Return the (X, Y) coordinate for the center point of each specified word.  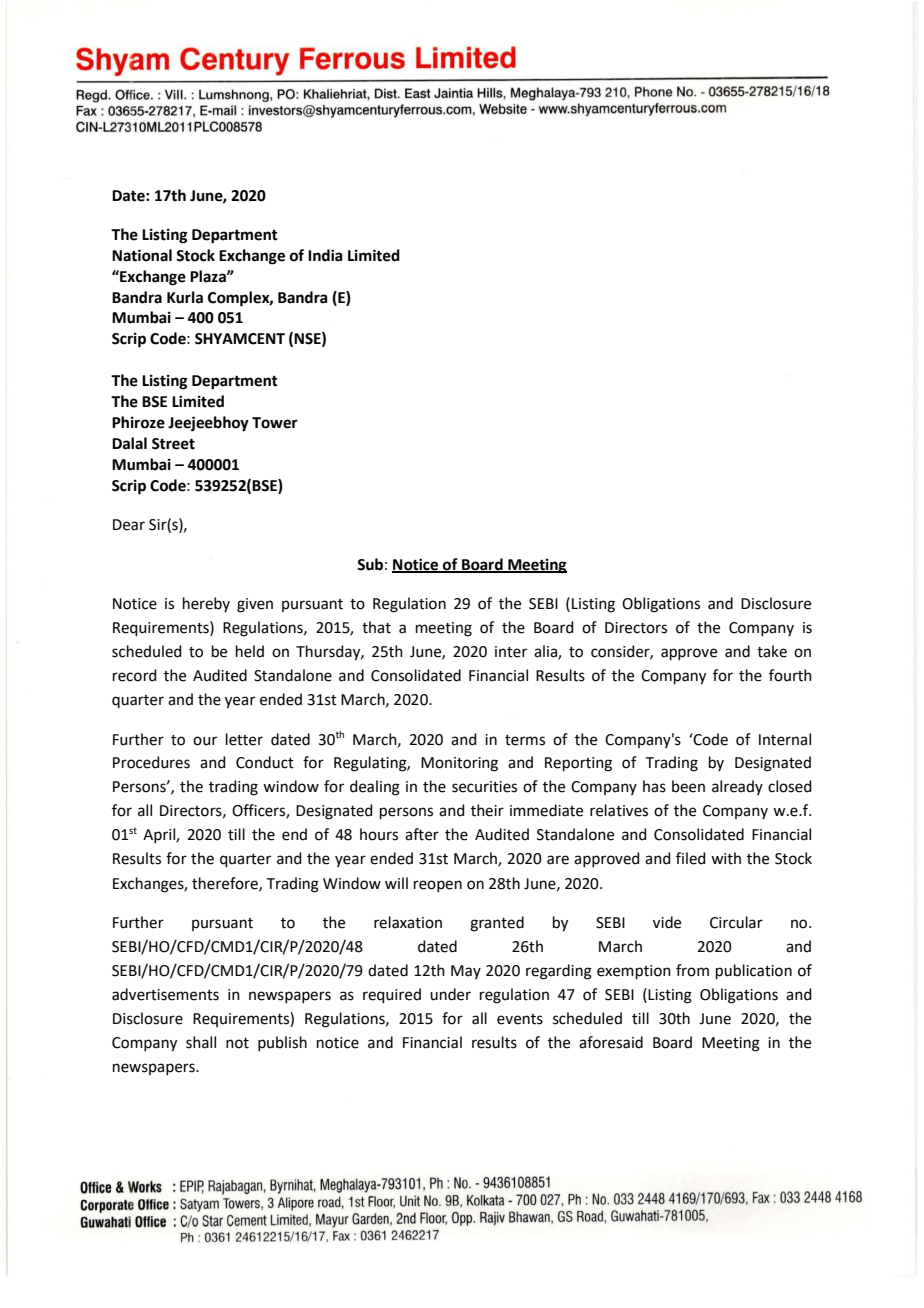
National (142, 255)
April (160, 835)
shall (201, 1042)
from (692, 970)
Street (173, 444)
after (422, 834)
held (250, 651)
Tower (275, 423)
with (726, 858)
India (325, 255)
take (772, 651)
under (450, 994)
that (376, 627)
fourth (790, 675)
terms (525, 740)
